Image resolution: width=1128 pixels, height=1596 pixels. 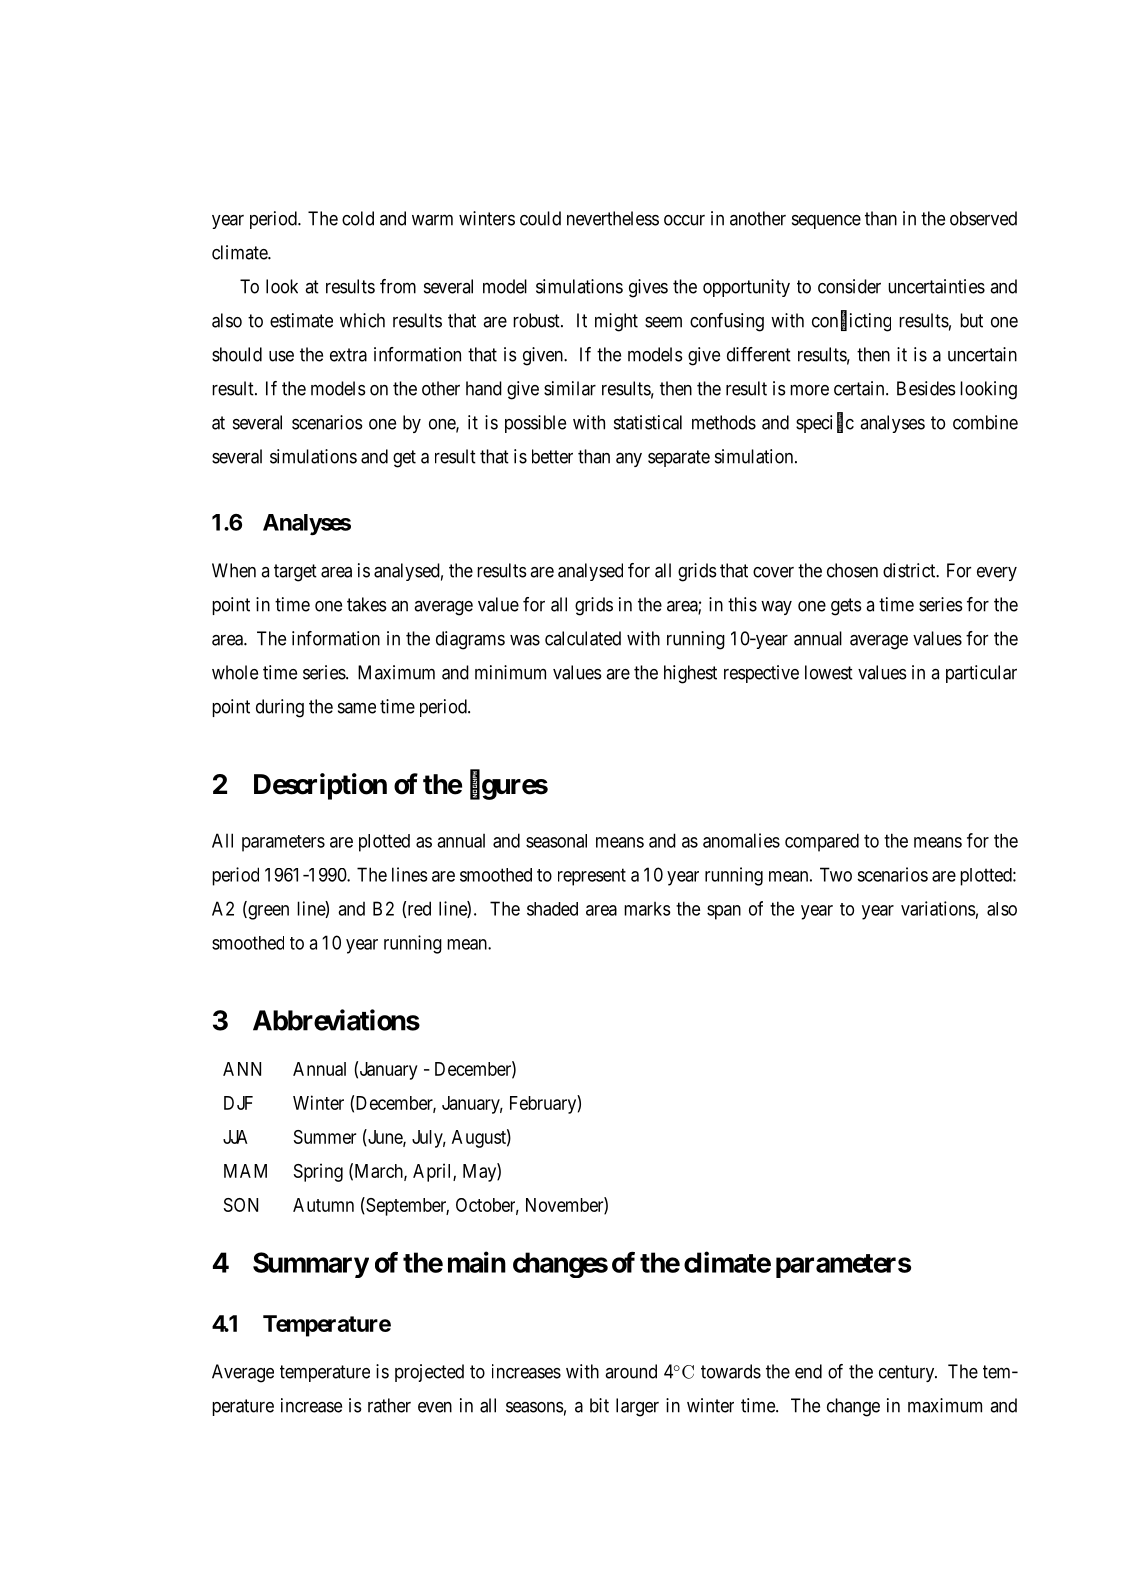 I want to click on rather, so click(x=389, y=1405).
